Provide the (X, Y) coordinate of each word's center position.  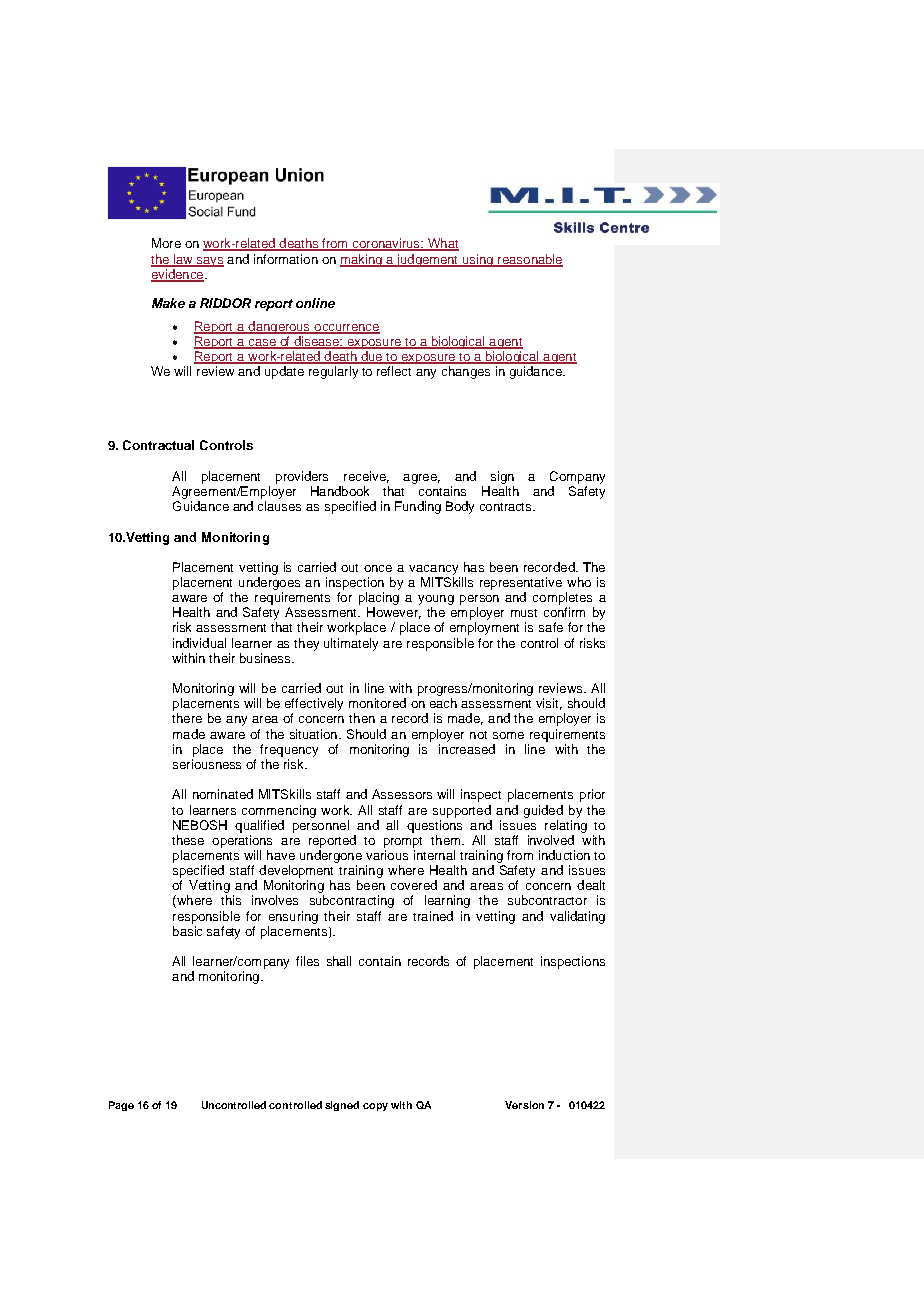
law (183, 260)
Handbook (340, 491)
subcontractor (547, 900)
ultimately (351, 644)
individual (199, 643)
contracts (507, 507)
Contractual (158, 445)
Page (121, 1106)
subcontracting (352, 901)
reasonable (529, 260)
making (362, 260)
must (524, 613)
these (188, 840)
